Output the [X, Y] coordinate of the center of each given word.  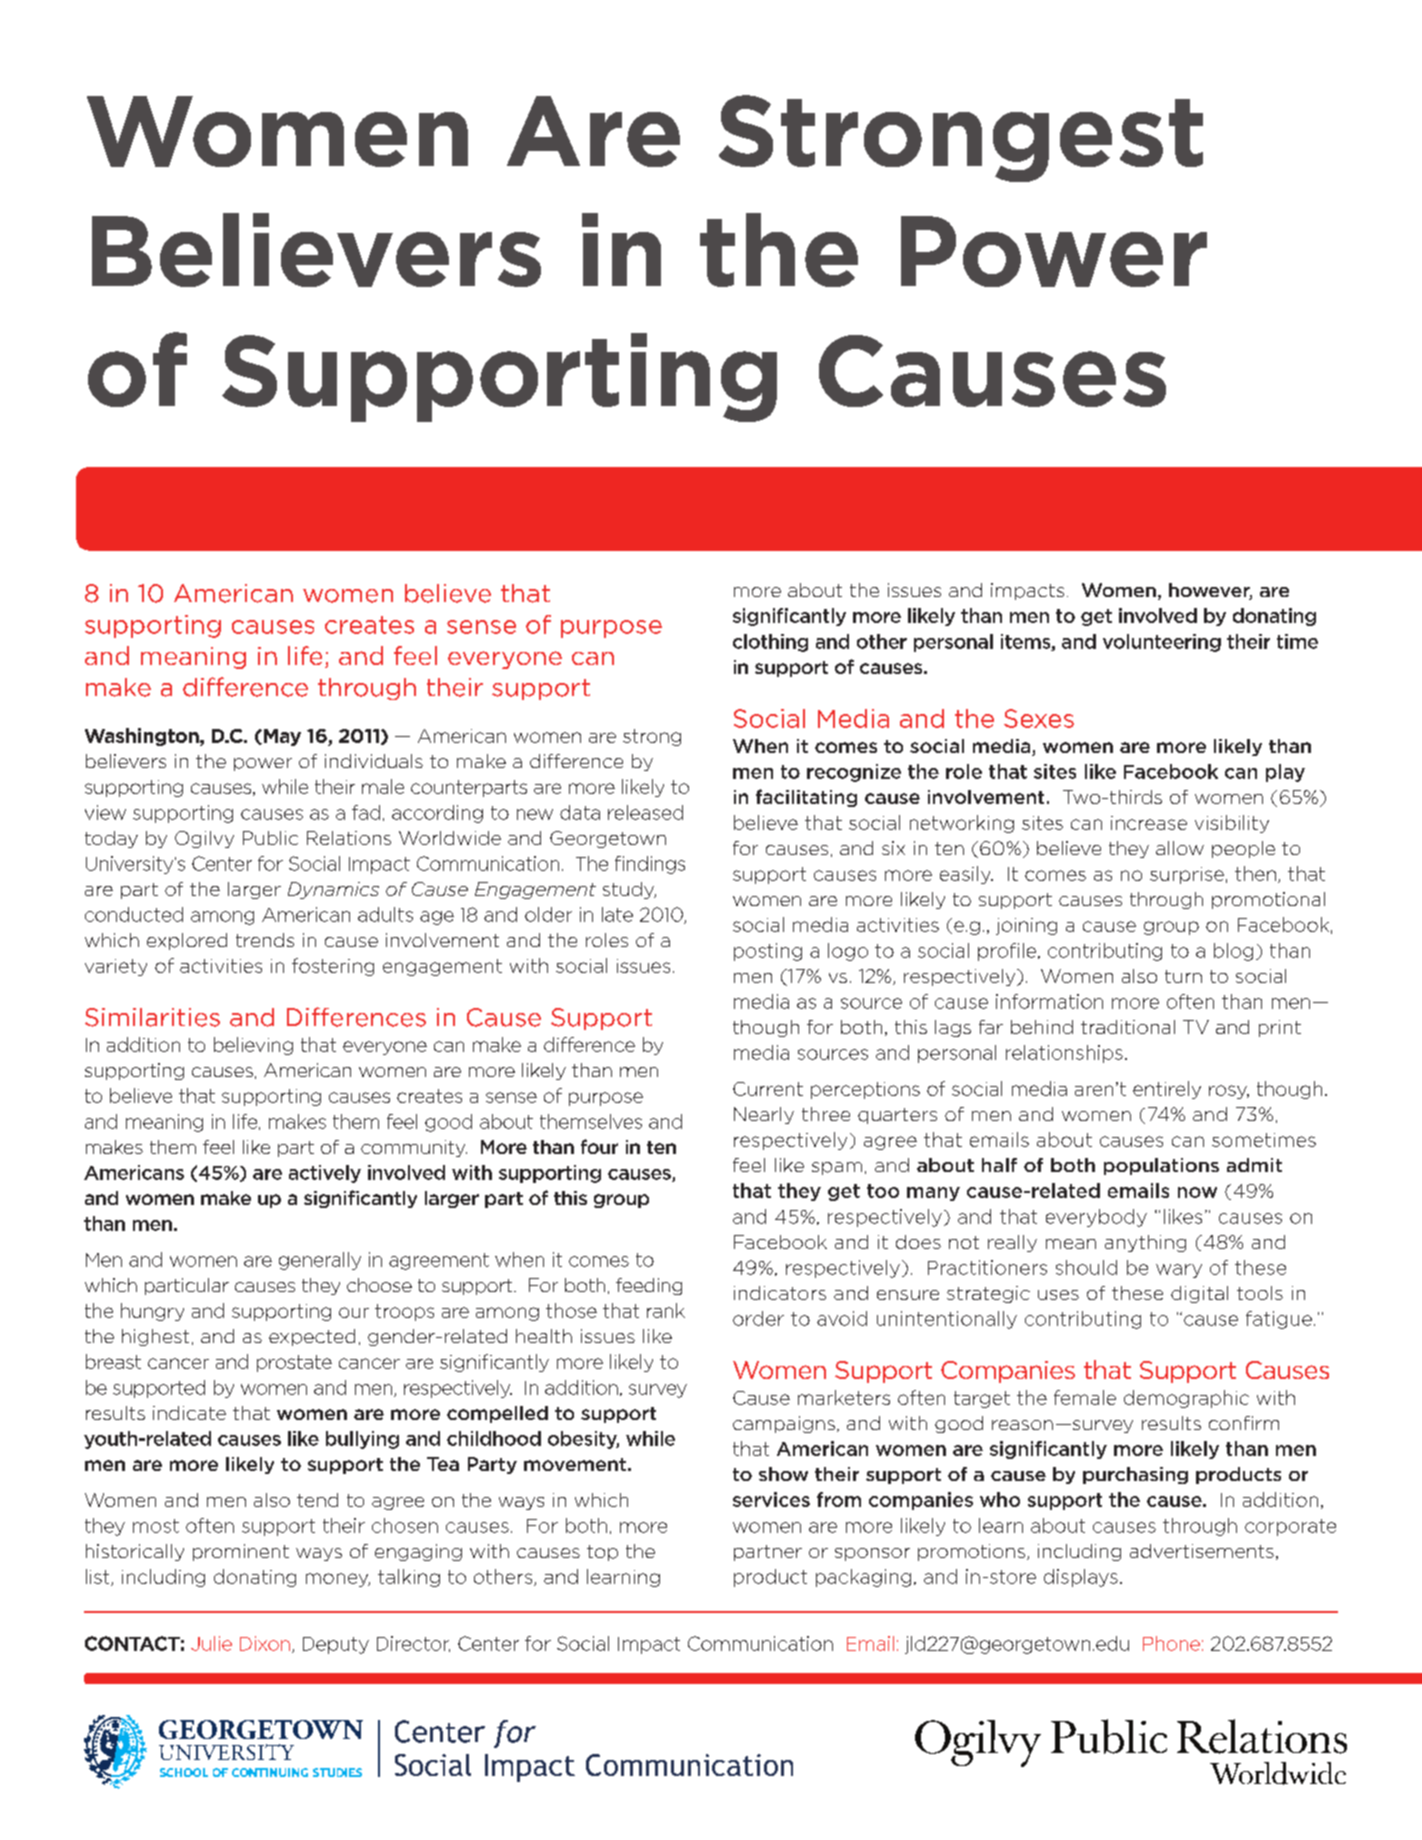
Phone [1171, 1643]
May [281, 737]
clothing [770, 643]
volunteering [1162, 643]
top [602, 1553]
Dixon [265, 1643]
